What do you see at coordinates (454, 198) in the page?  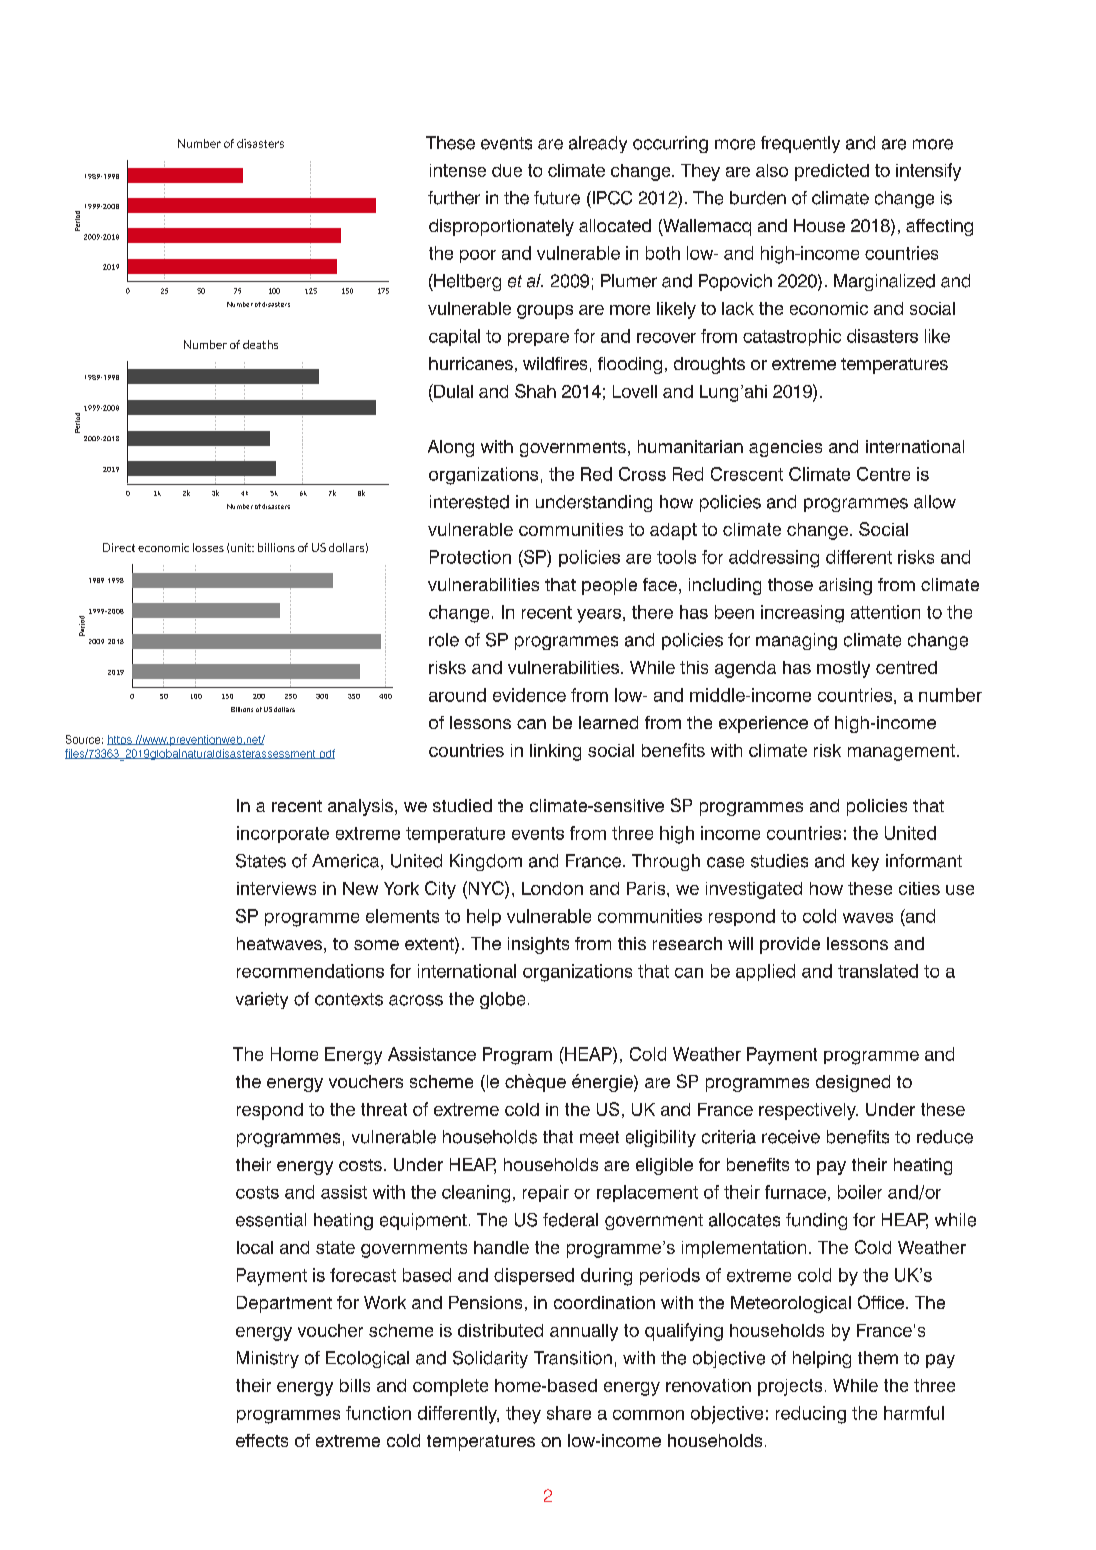 I see `further` at bounding box center [454, 198].
